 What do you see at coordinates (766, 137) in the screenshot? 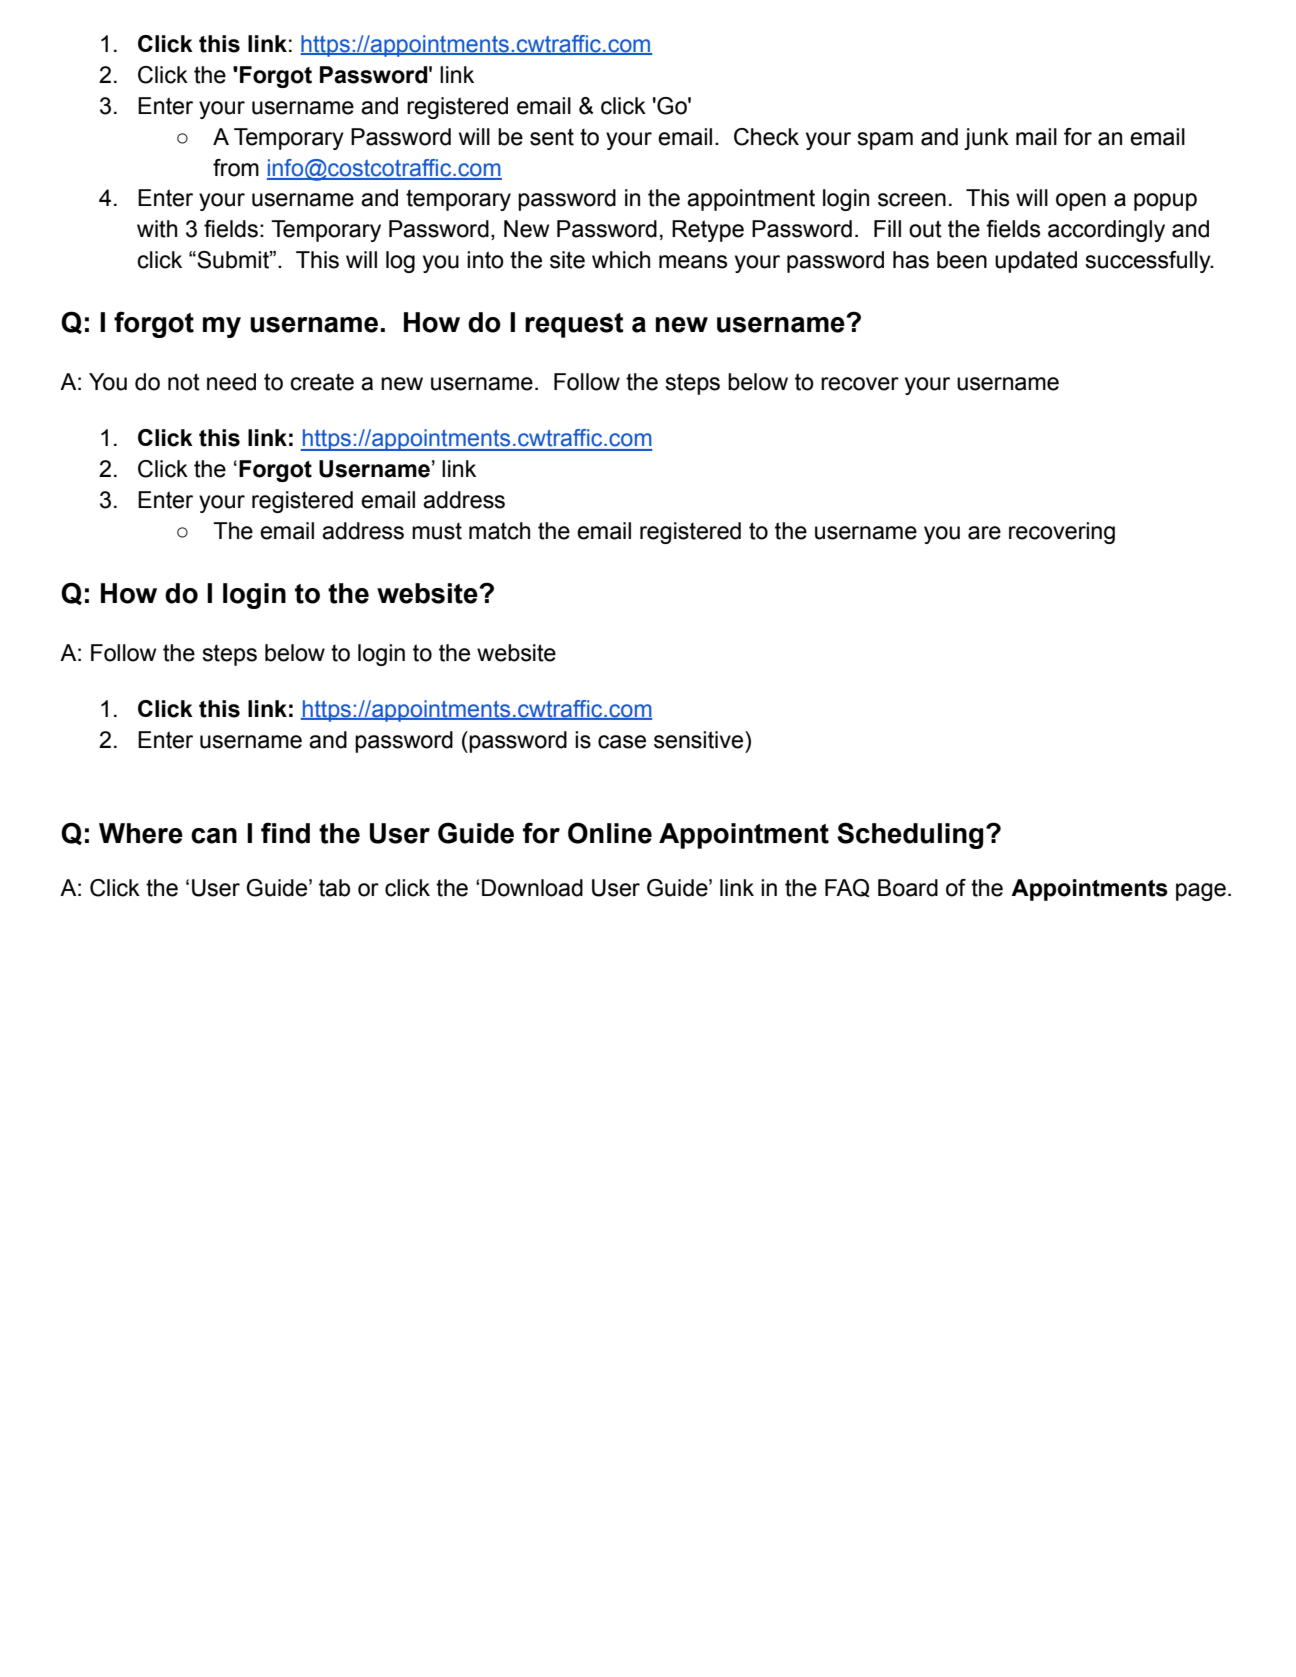
I see `Check` at bounding box center [766, 137].
